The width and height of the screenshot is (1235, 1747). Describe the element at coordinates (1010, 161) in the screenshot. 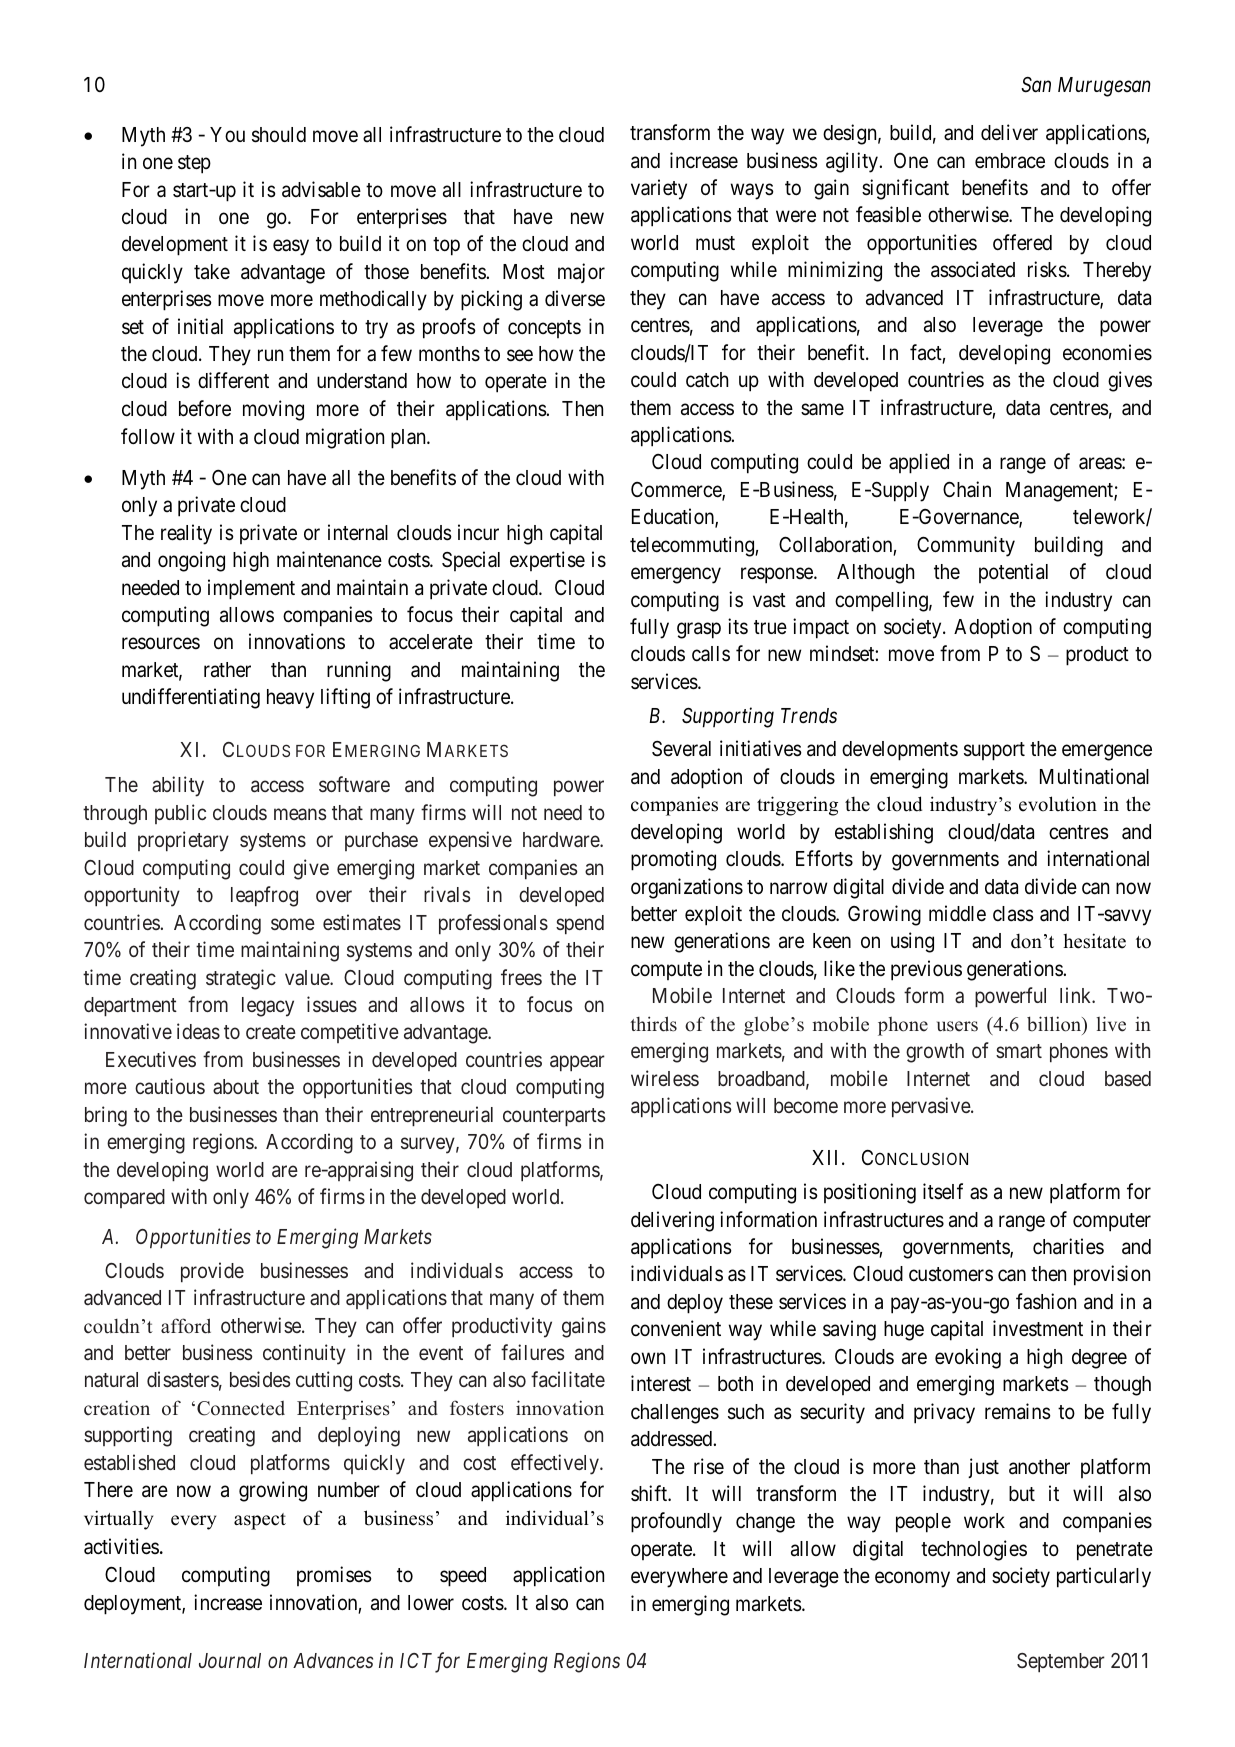

I see `embrace` at that location.
